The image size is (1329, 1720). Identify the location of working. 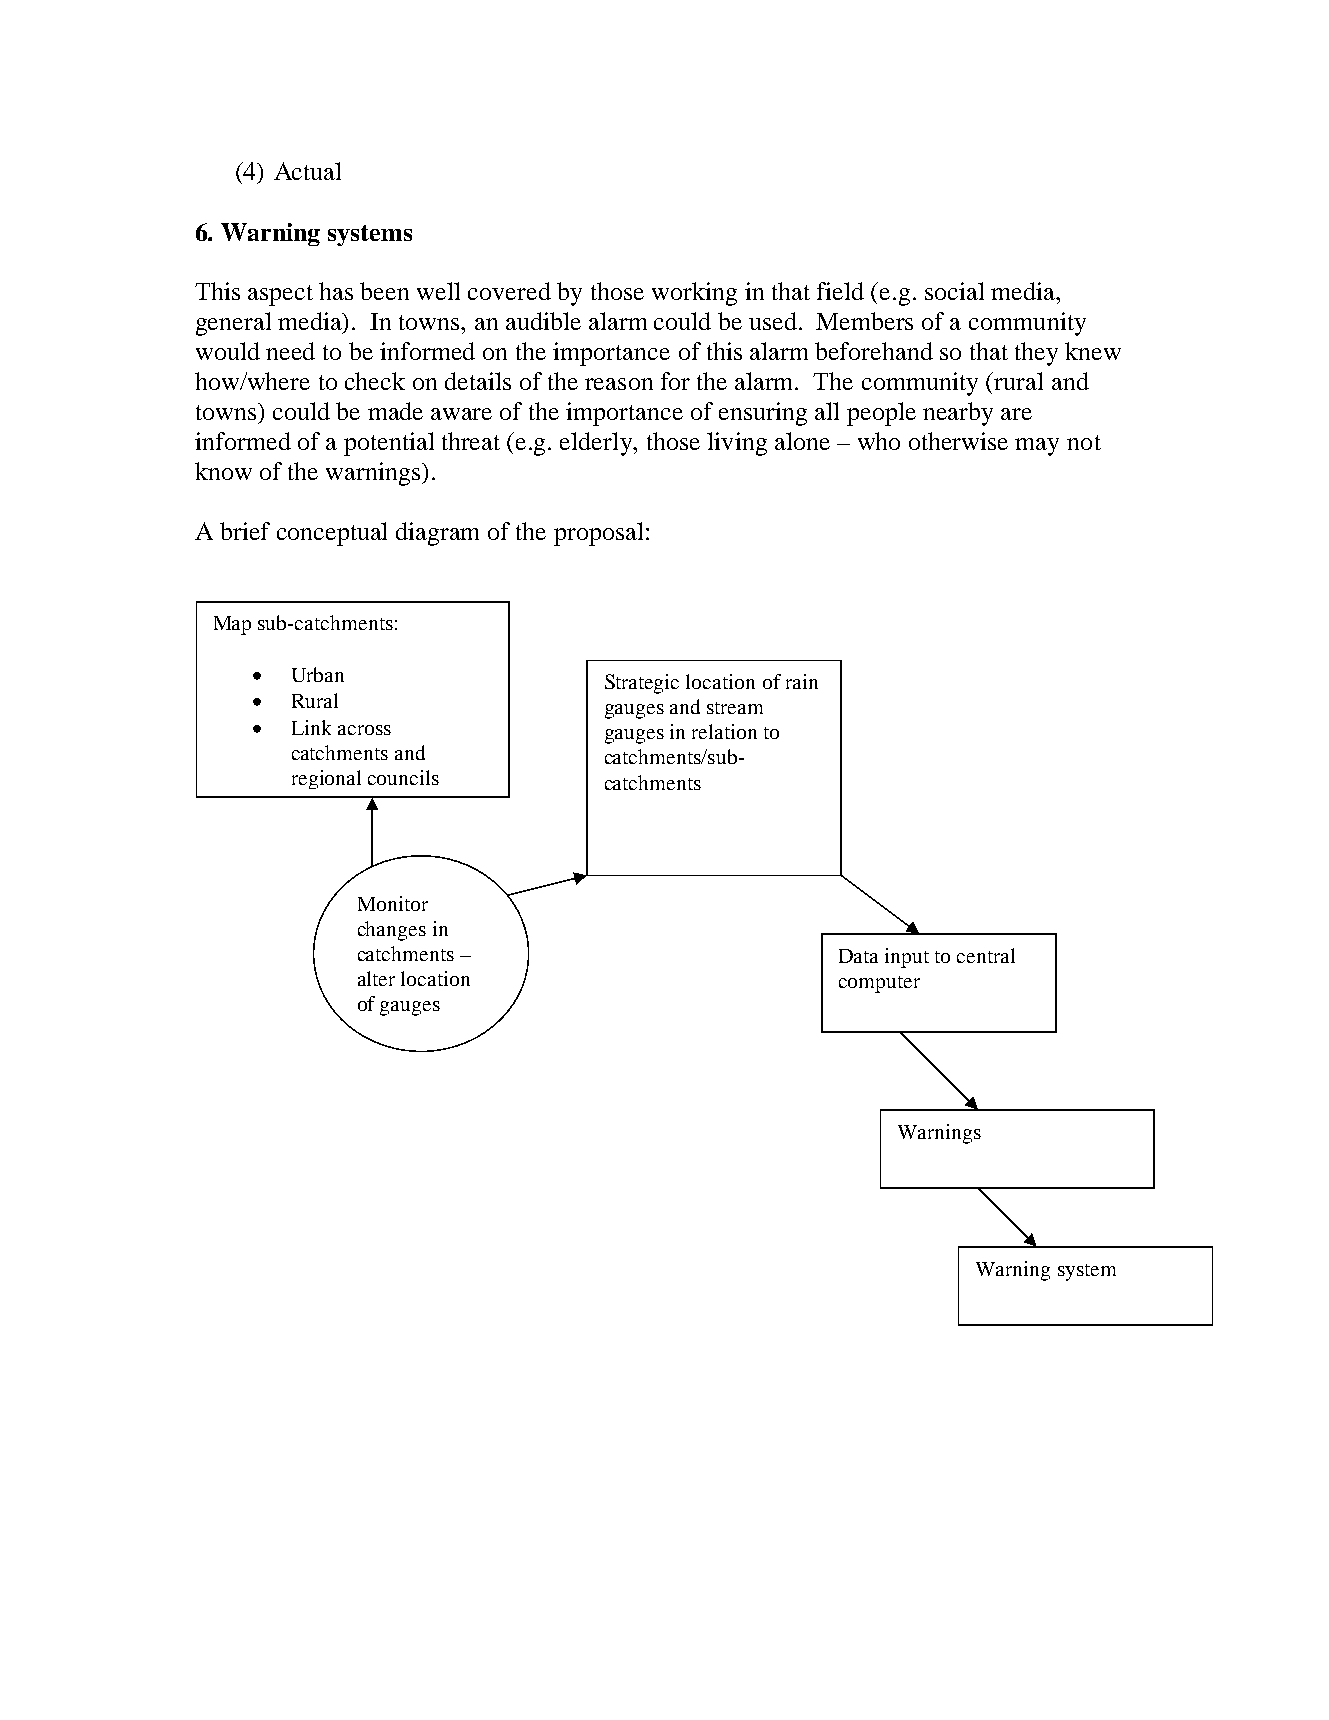
(694, 294).
